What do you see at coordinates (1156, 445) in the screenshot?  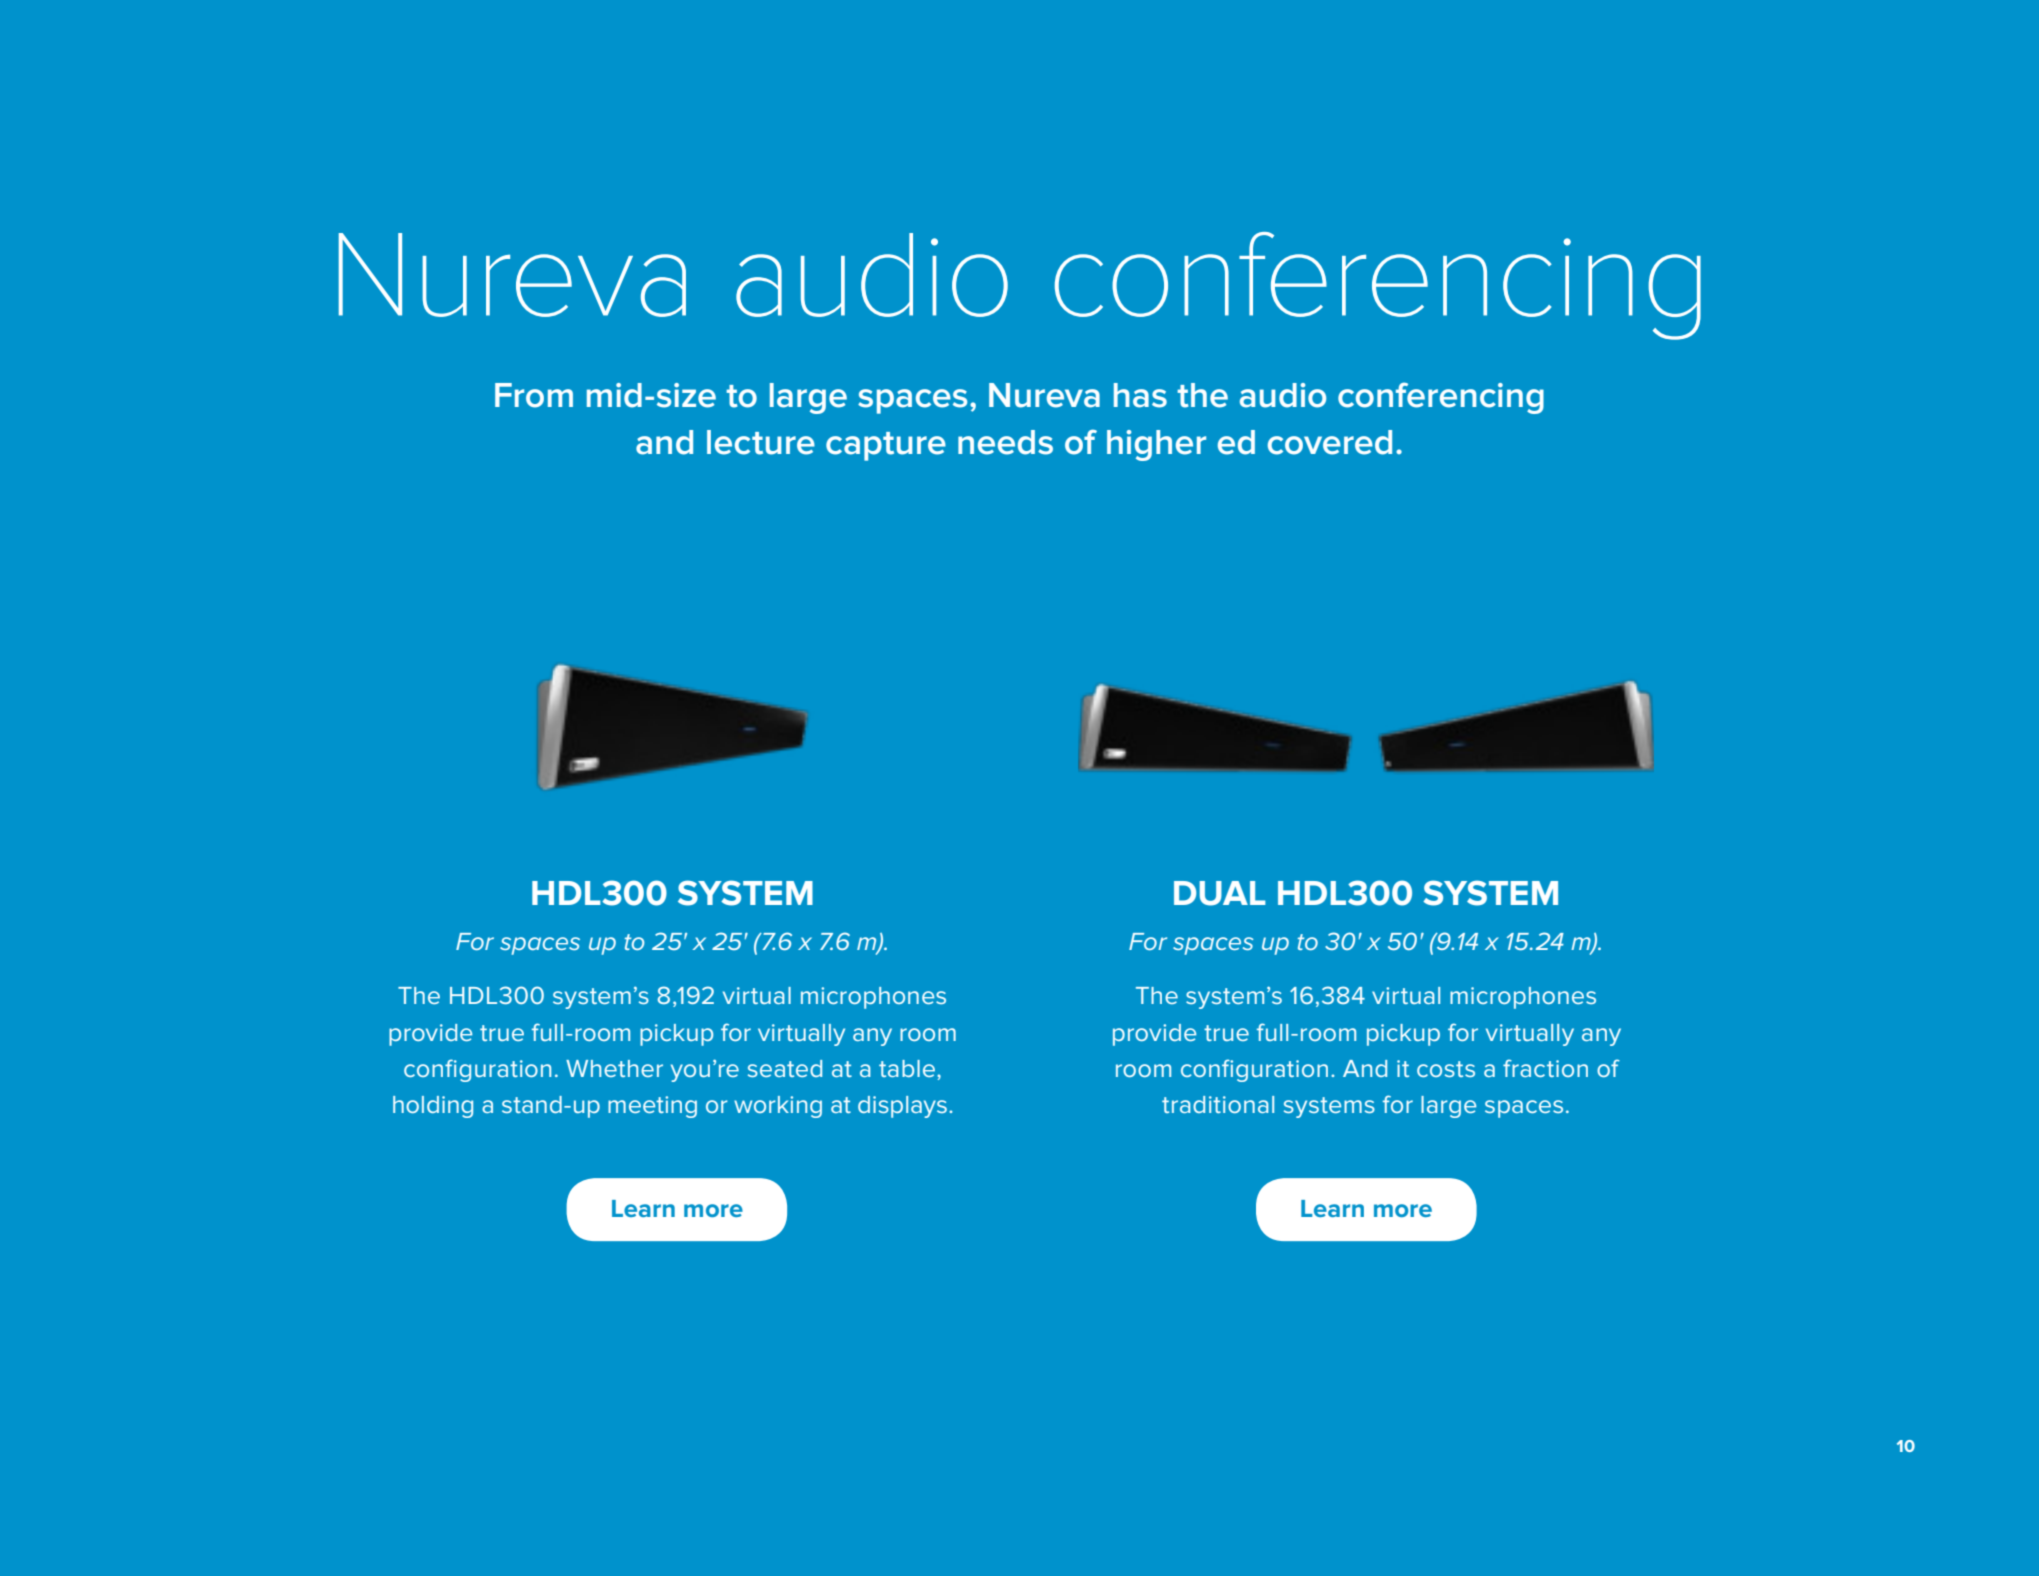 I see `higher` at bounding box center [1156, 445].
